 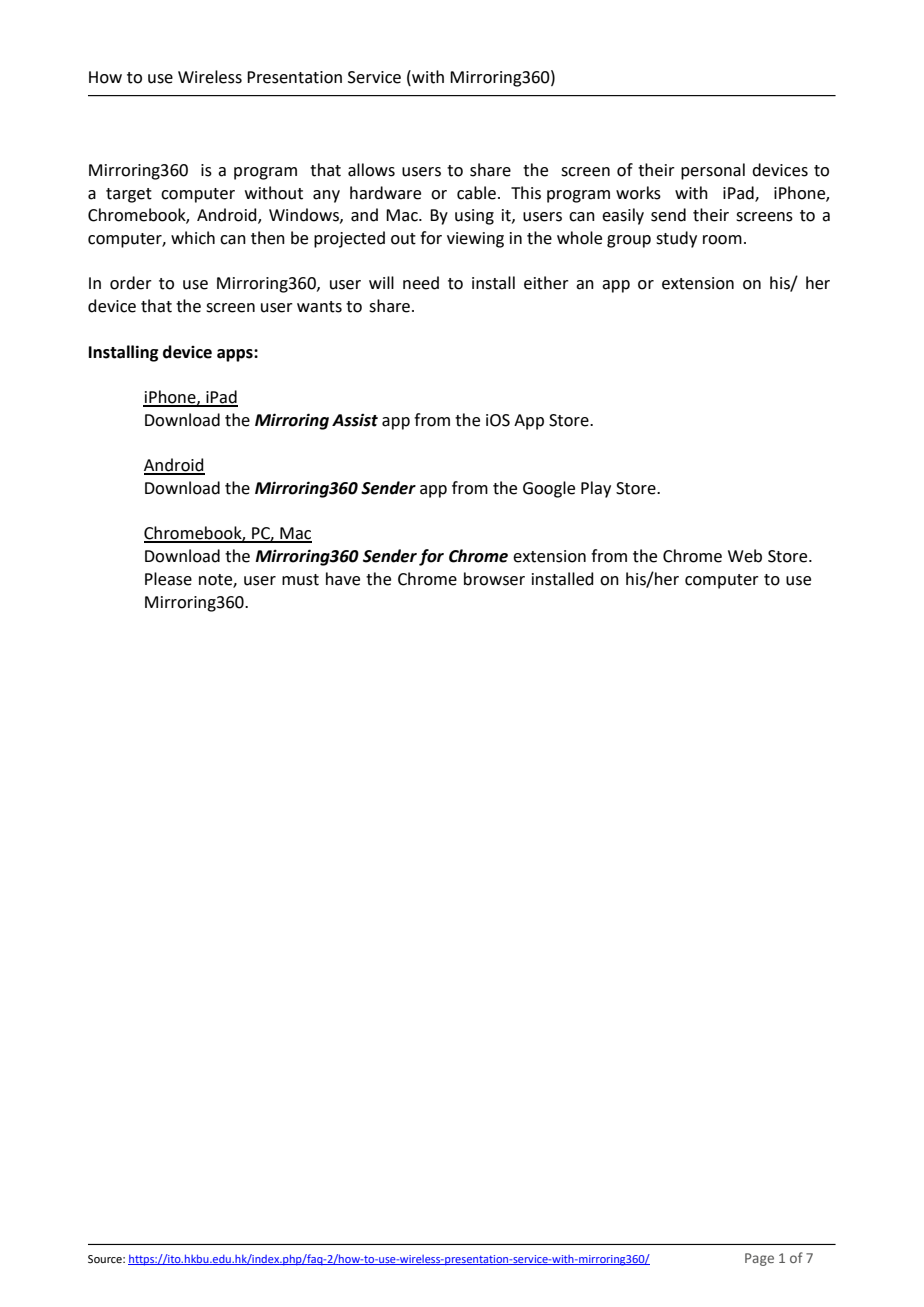 I want to click on which, so click(x=193, y=238).
